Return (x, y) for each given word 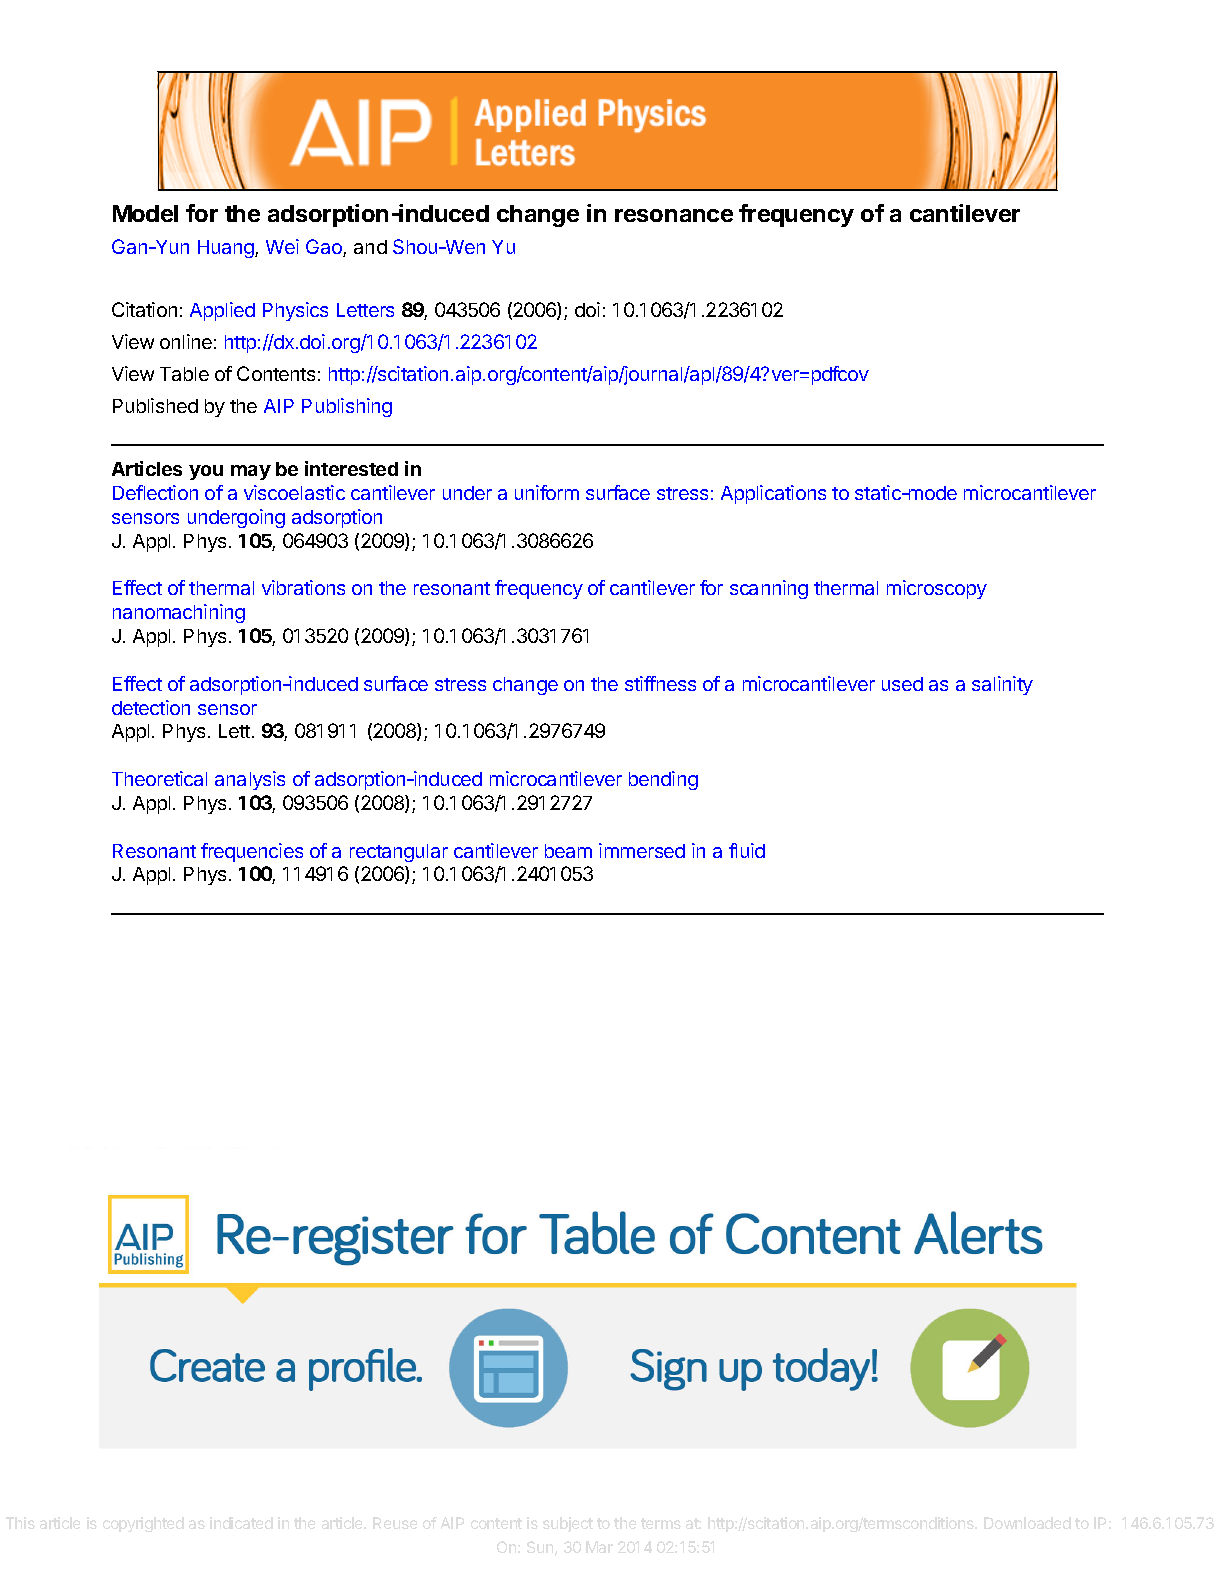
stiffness (660, 683)
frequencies (252, 852)
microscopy (937, 589)
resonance (674, 215)
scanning (769, 589)
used (902, 684)
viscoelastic (294, 492)
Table (184, 374)
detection (151, 707)
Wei (282, 246)
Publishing (347, 407)
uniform (547, 492)
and (370, 247)
